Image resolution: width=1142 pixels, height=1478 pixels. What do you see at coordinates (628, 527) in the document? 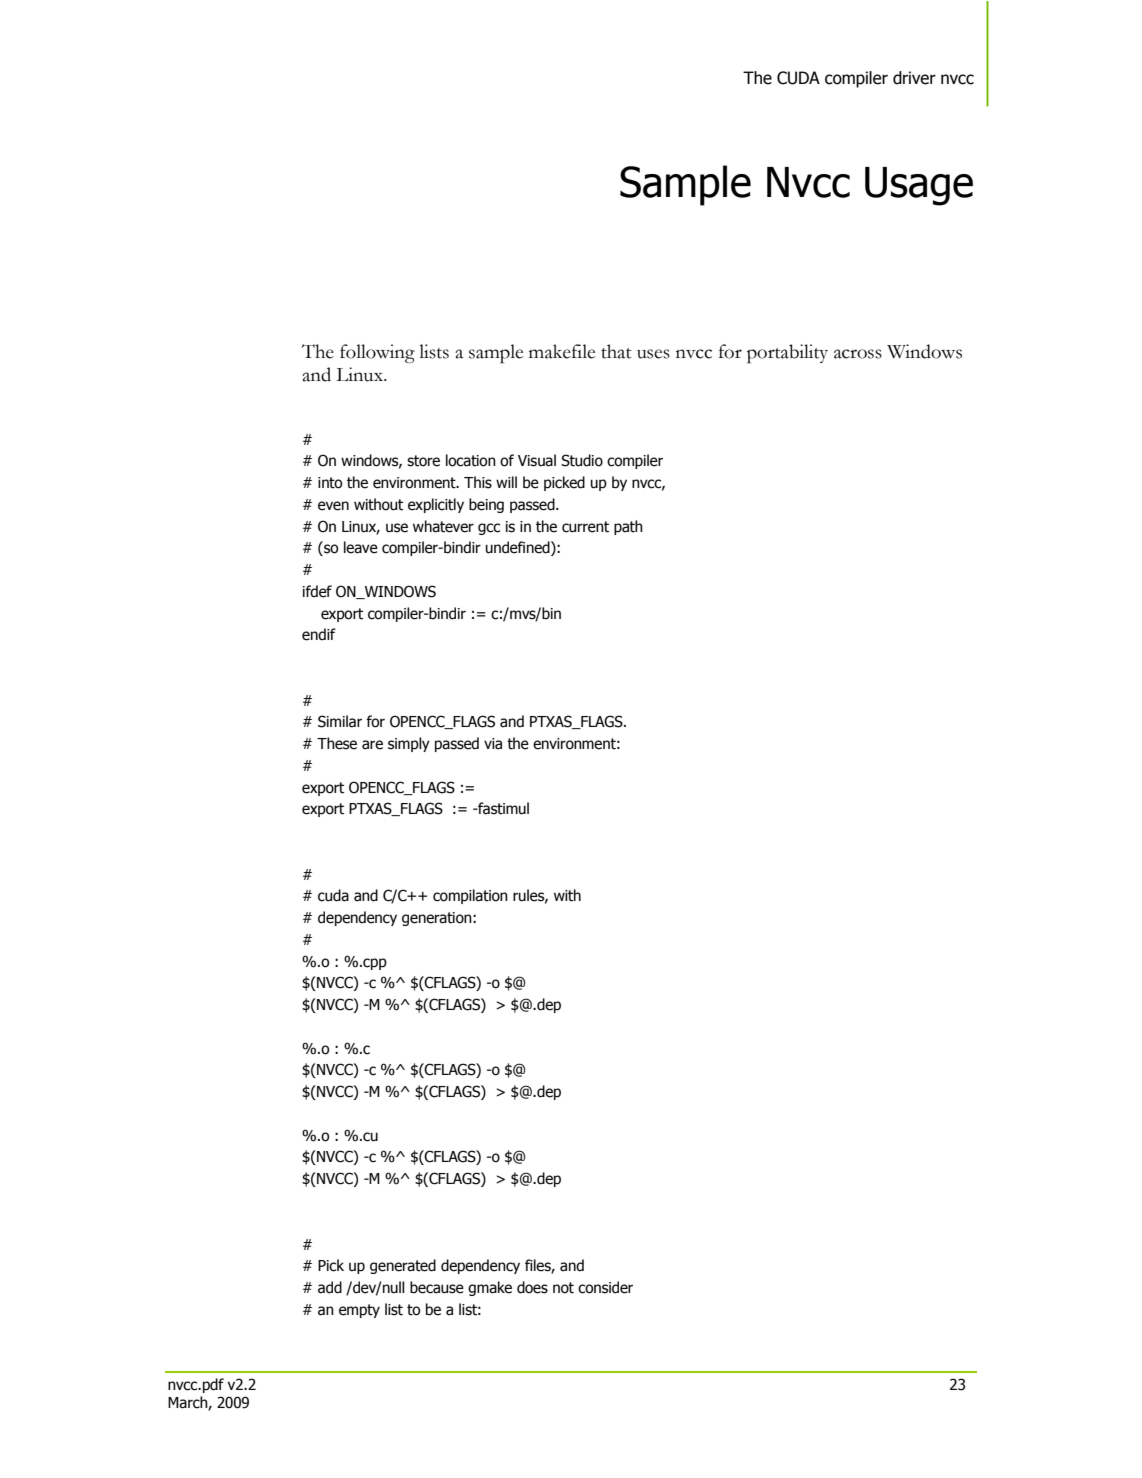
I see `path` at bounding box center [628, 527].
